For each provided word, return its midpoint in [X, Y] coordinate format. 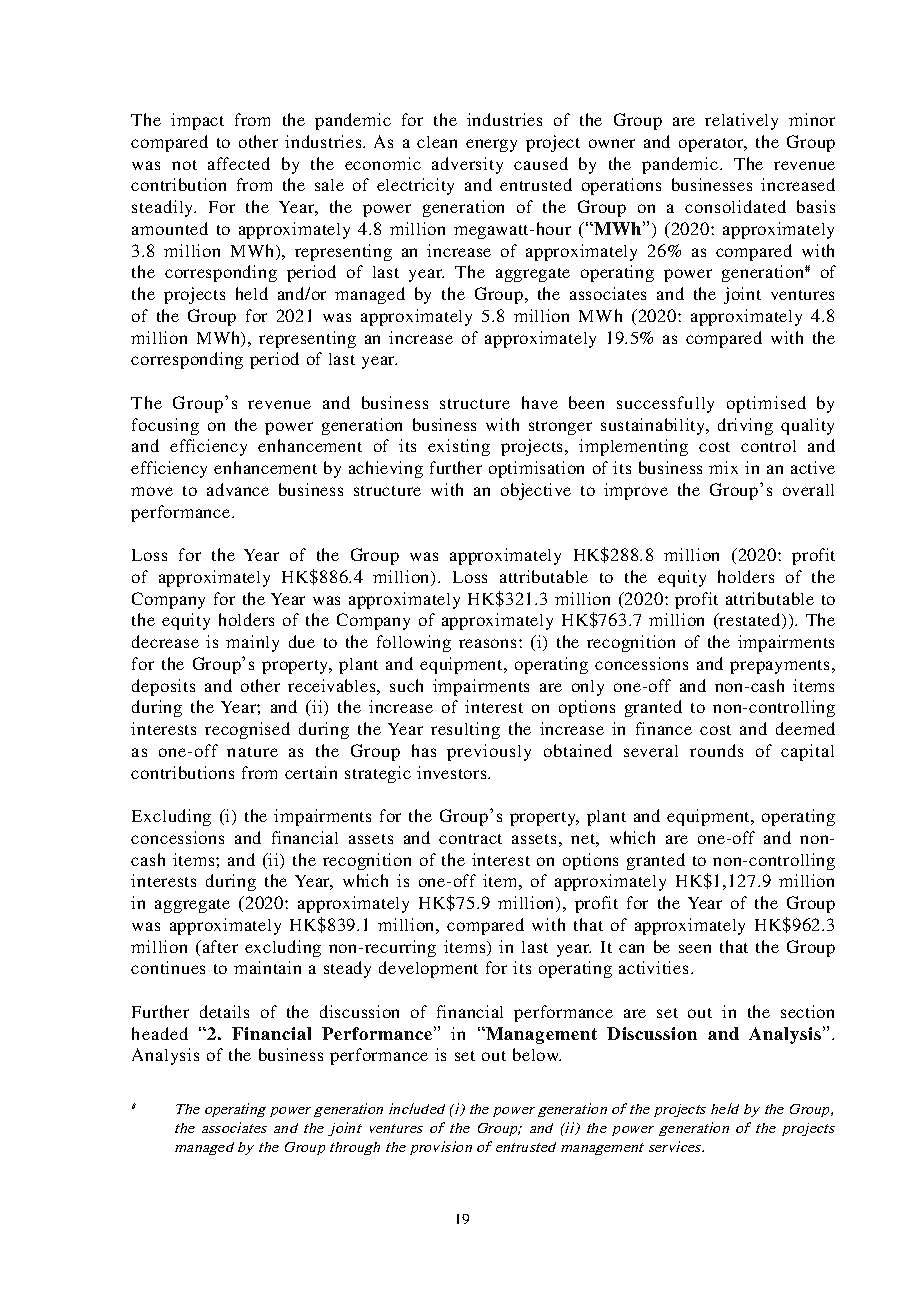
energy [491, 145]
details [224, 1011]
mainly [252, 643]
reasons [487, 643]
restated [750, 621]
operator [712, 145]
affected [239, 163]
